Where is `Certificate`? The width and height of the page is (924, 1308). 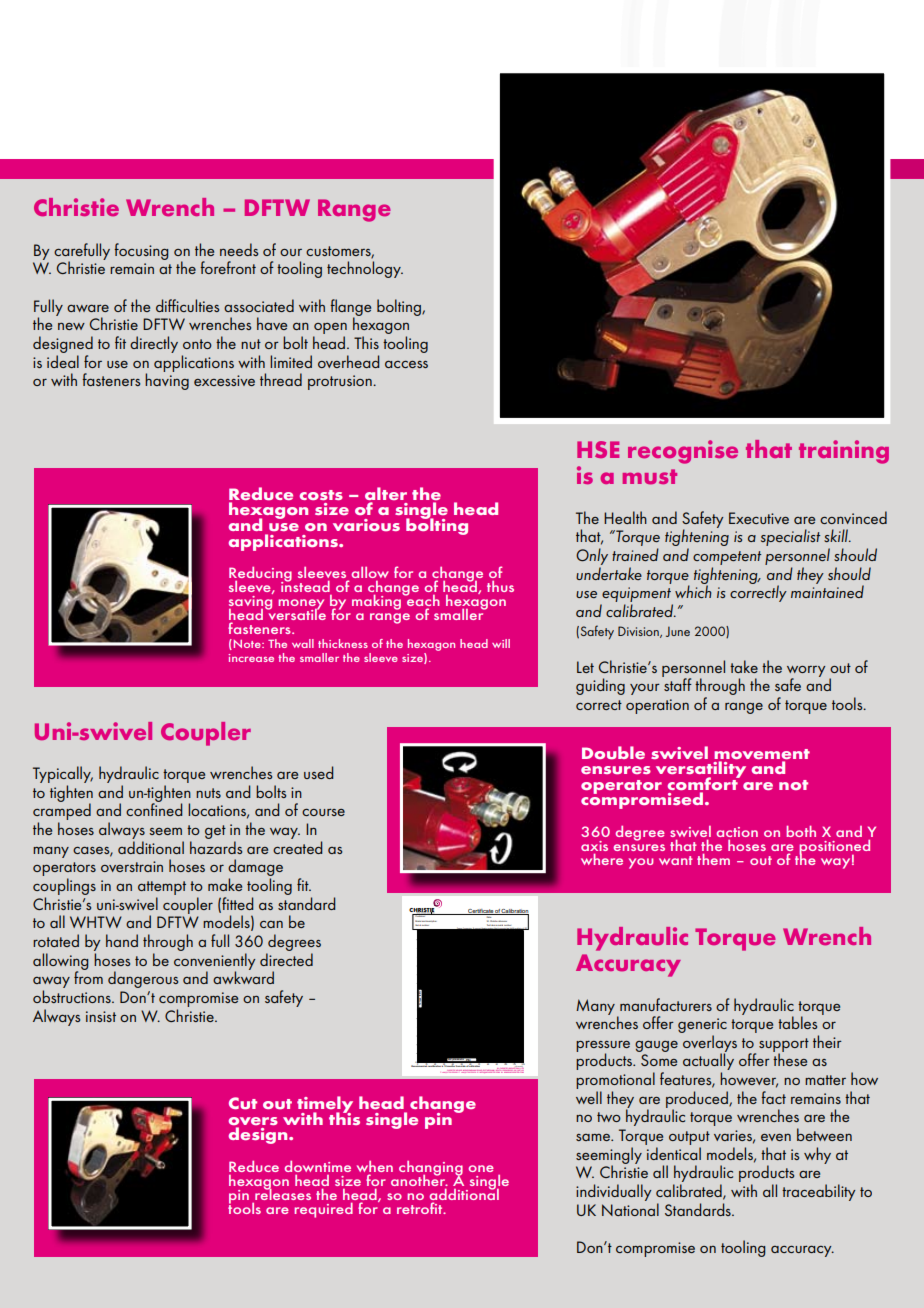
Certificate is located at coordinates (480, 912).
